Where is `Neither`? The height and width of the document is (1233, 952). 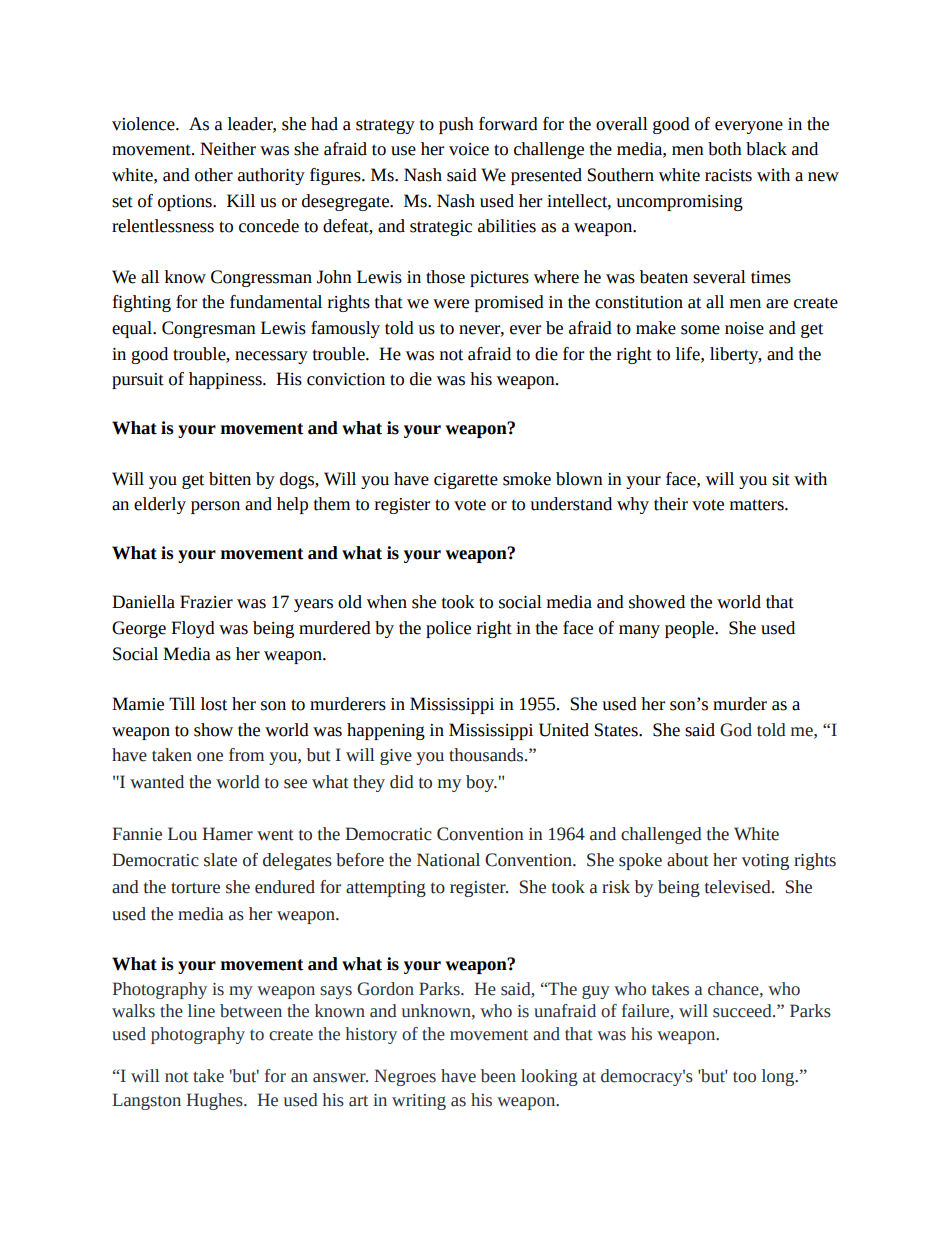
Neither is located at coordinates (228, 149).
